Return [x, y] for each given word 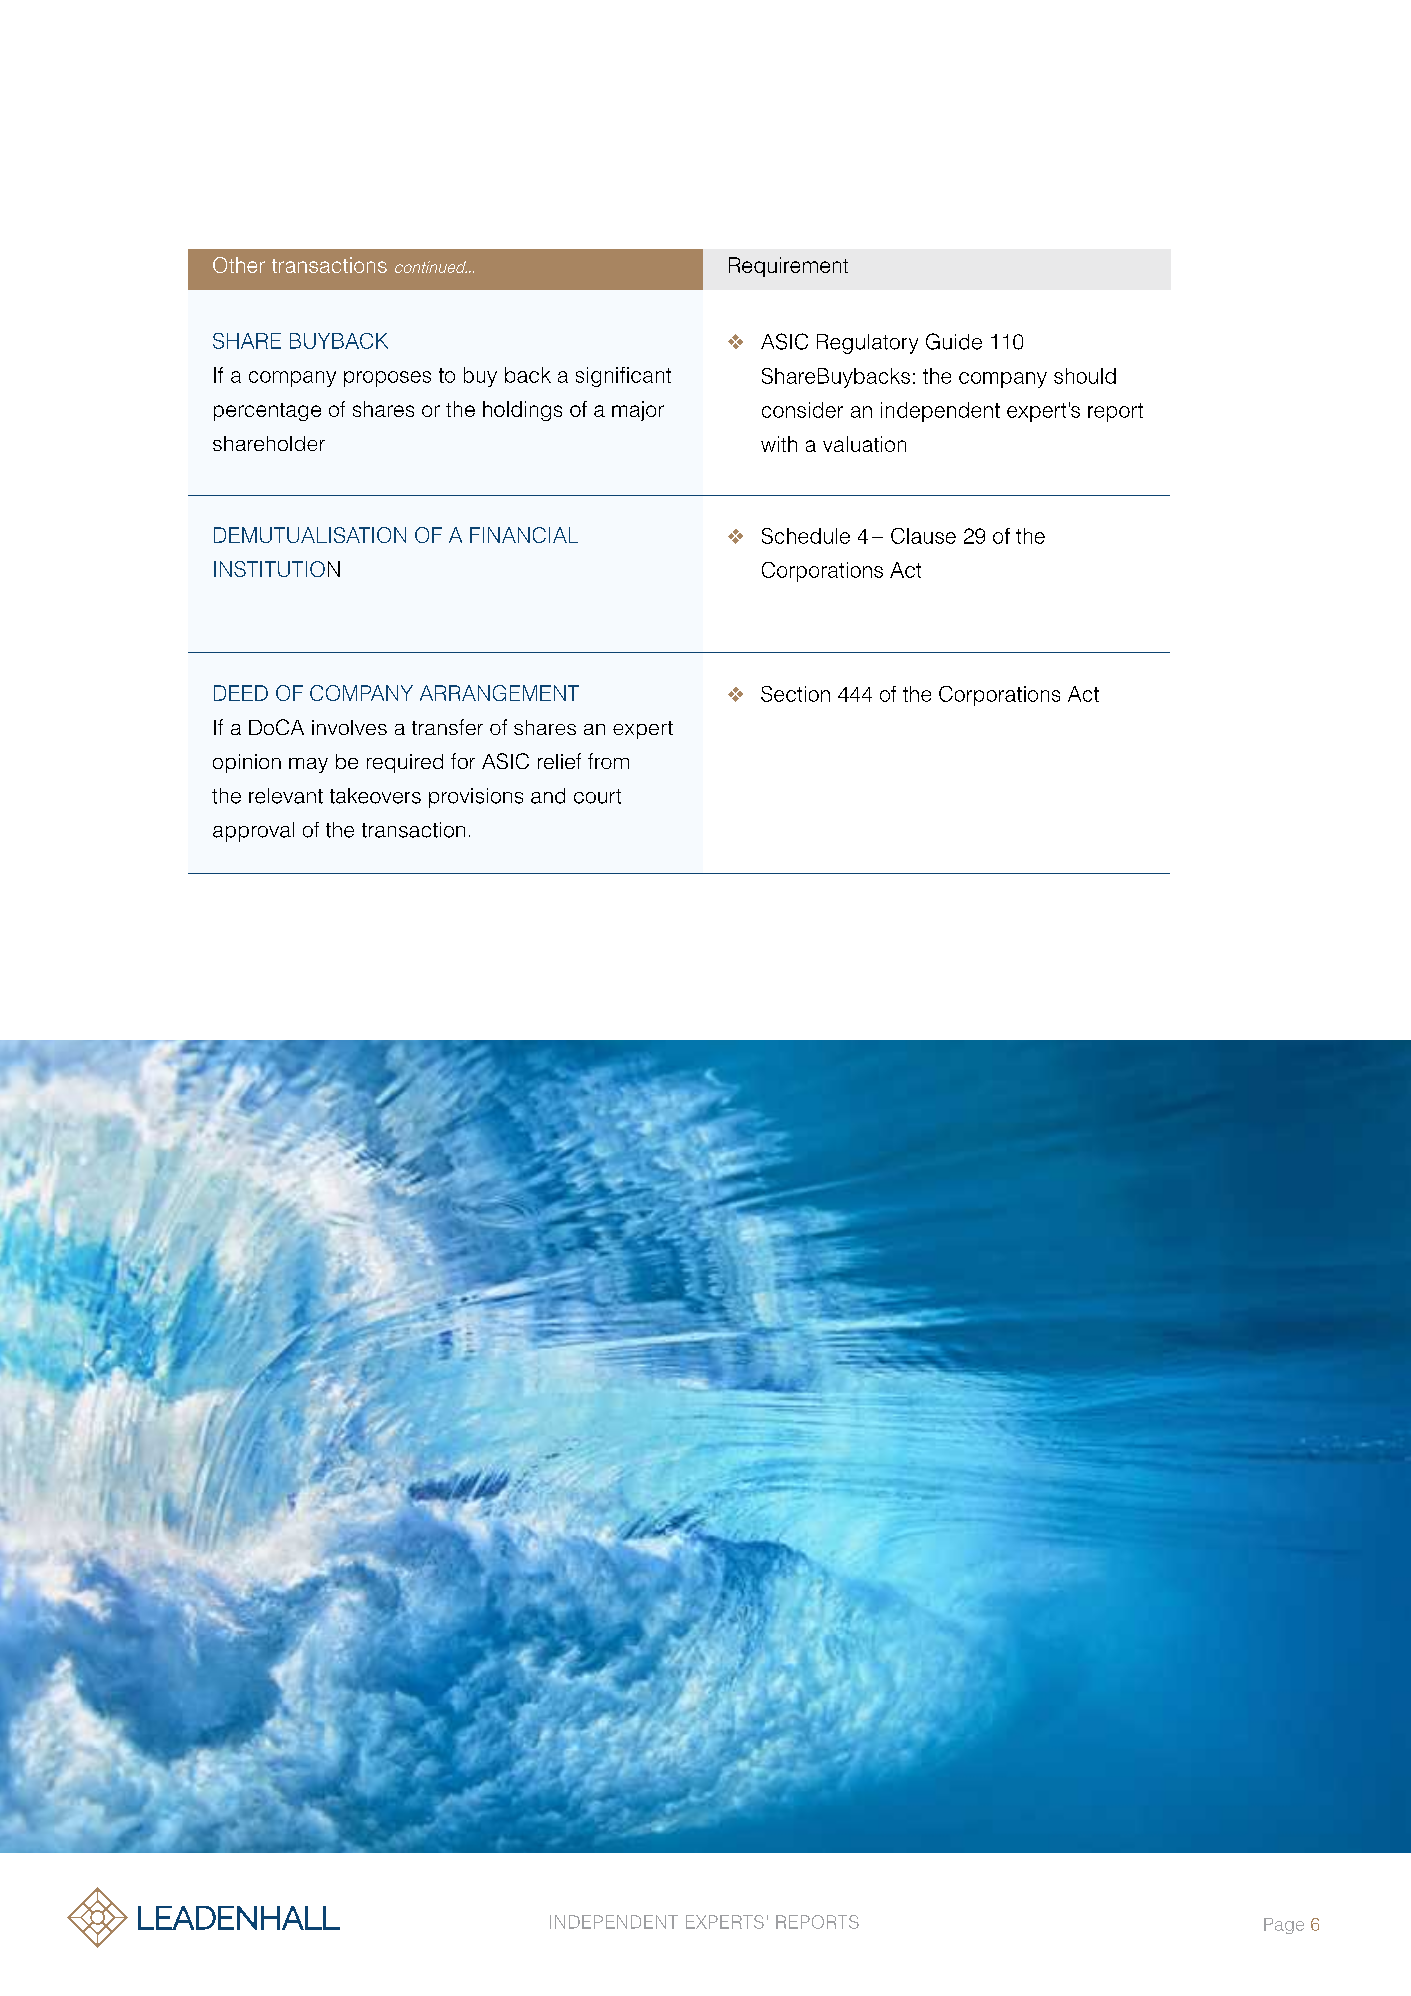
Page [1284, 1926]
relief [559, 761]
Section [795, 694]
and [548, 796]
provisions [476, 798]
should [1085, 376]
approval [253, 832]
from [608, 761]
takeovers [375, 796]
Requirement [788, 267]
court [597, 796]
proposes [387, 379]
